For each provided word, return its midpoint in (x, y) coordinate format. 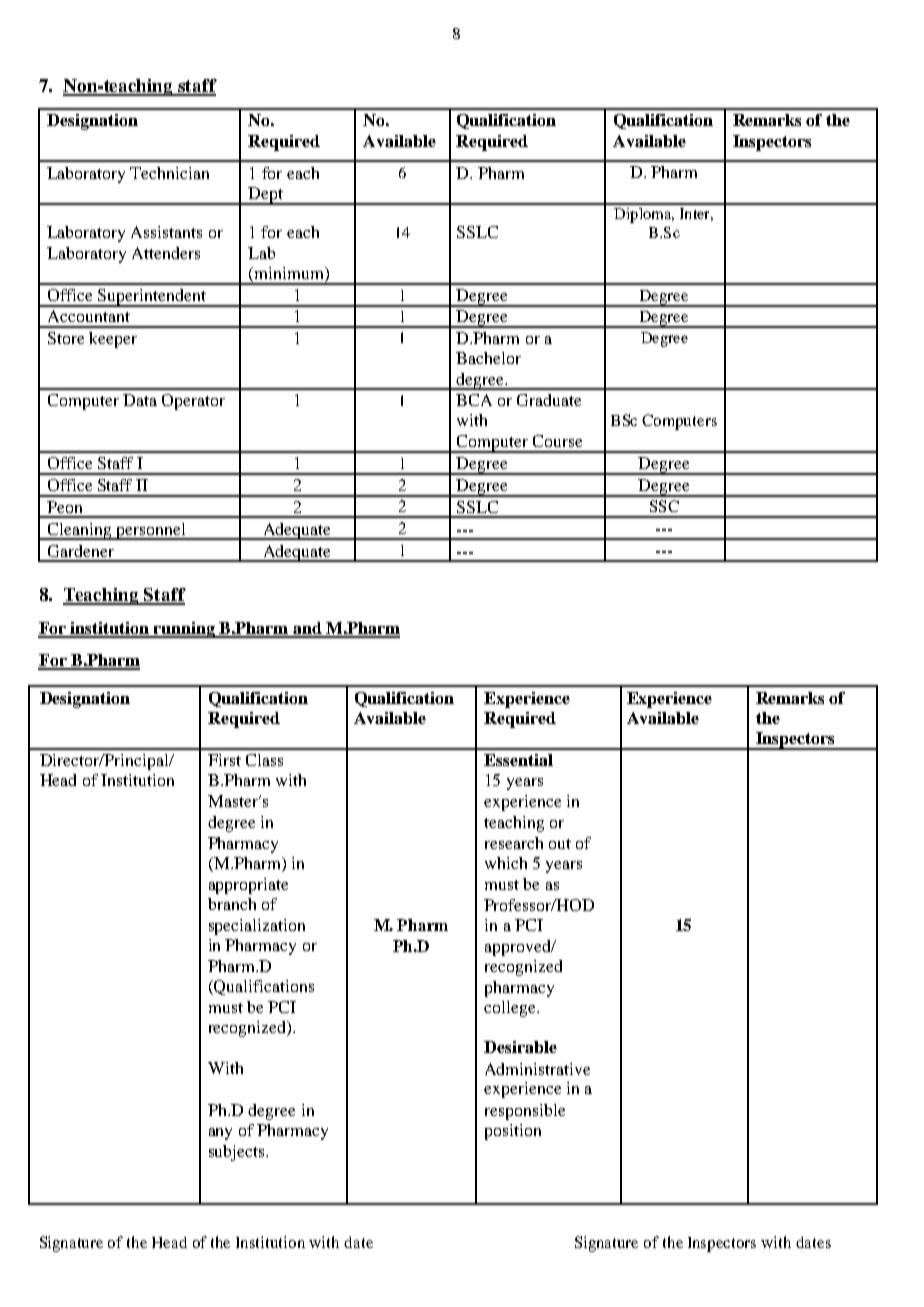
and (307, 629)
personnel (151, 531)
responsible (525, 1112)
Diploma (644, 215)
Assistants (166, 232)
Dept (266, 196)
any (220, 1134)
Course (557, 441)
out (560, 844)
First (224, 760)
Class (264, 760)
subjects (238, 1153)
